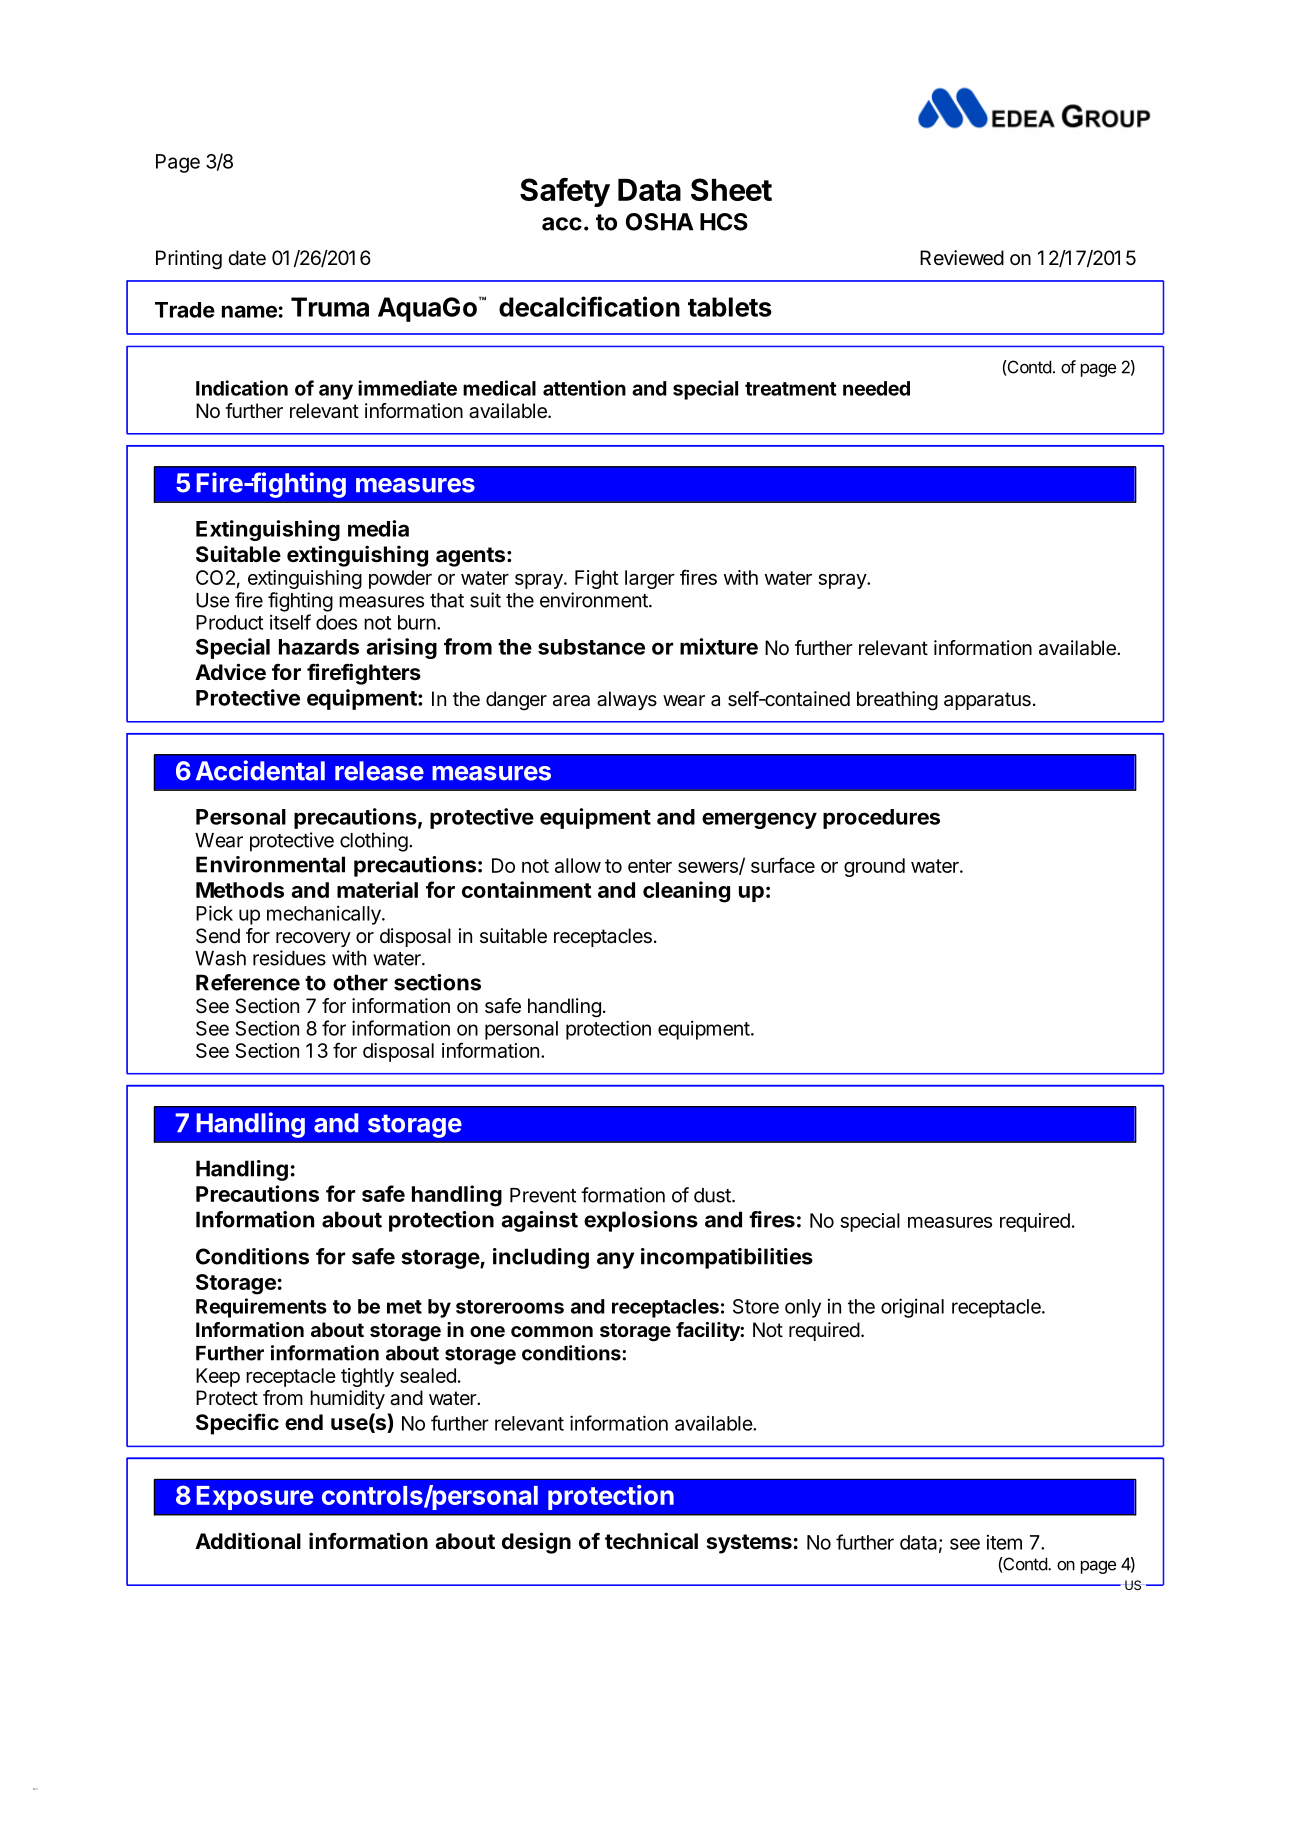 The width and height of the screenshot is (1289, 1823). What do you see at coordinates (962, 258) in the screenshot?
I see `Reviewed` at bounding box center [962, 258].
